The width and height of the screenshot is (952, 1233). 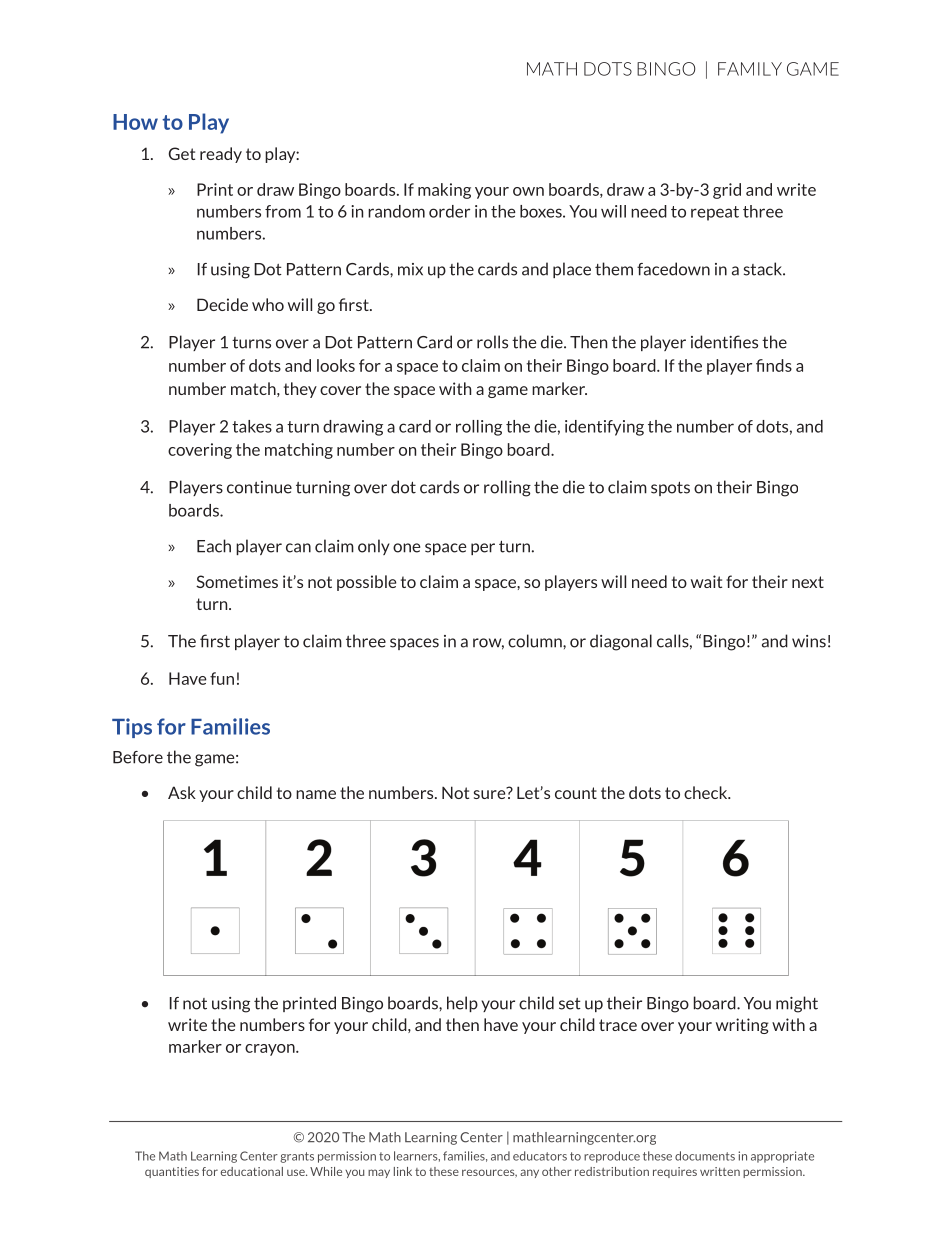 I want to click on making, so click(x=444, y=191).
